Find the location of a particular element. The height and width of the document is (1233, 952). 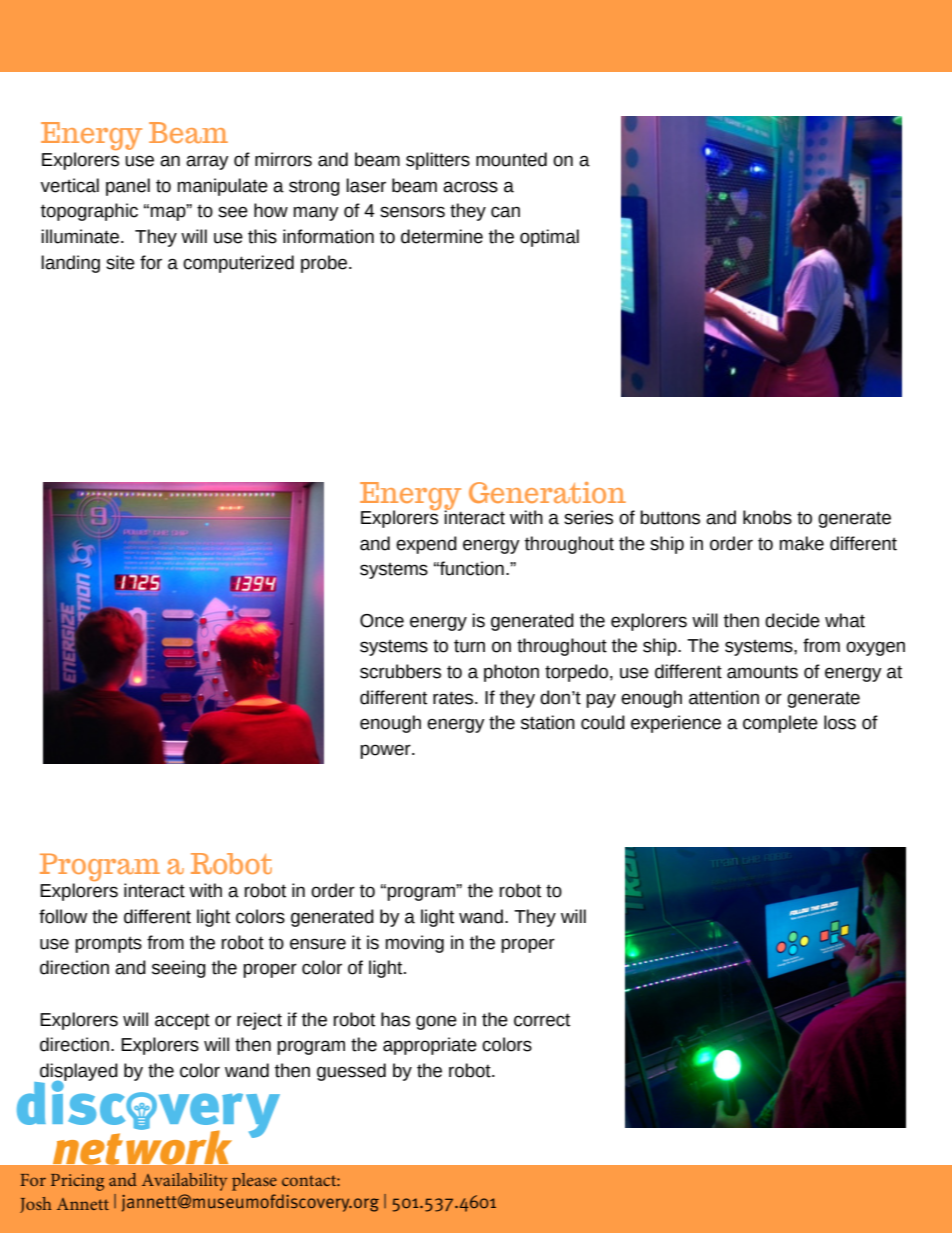

across is located at coordinates (470, 187).
